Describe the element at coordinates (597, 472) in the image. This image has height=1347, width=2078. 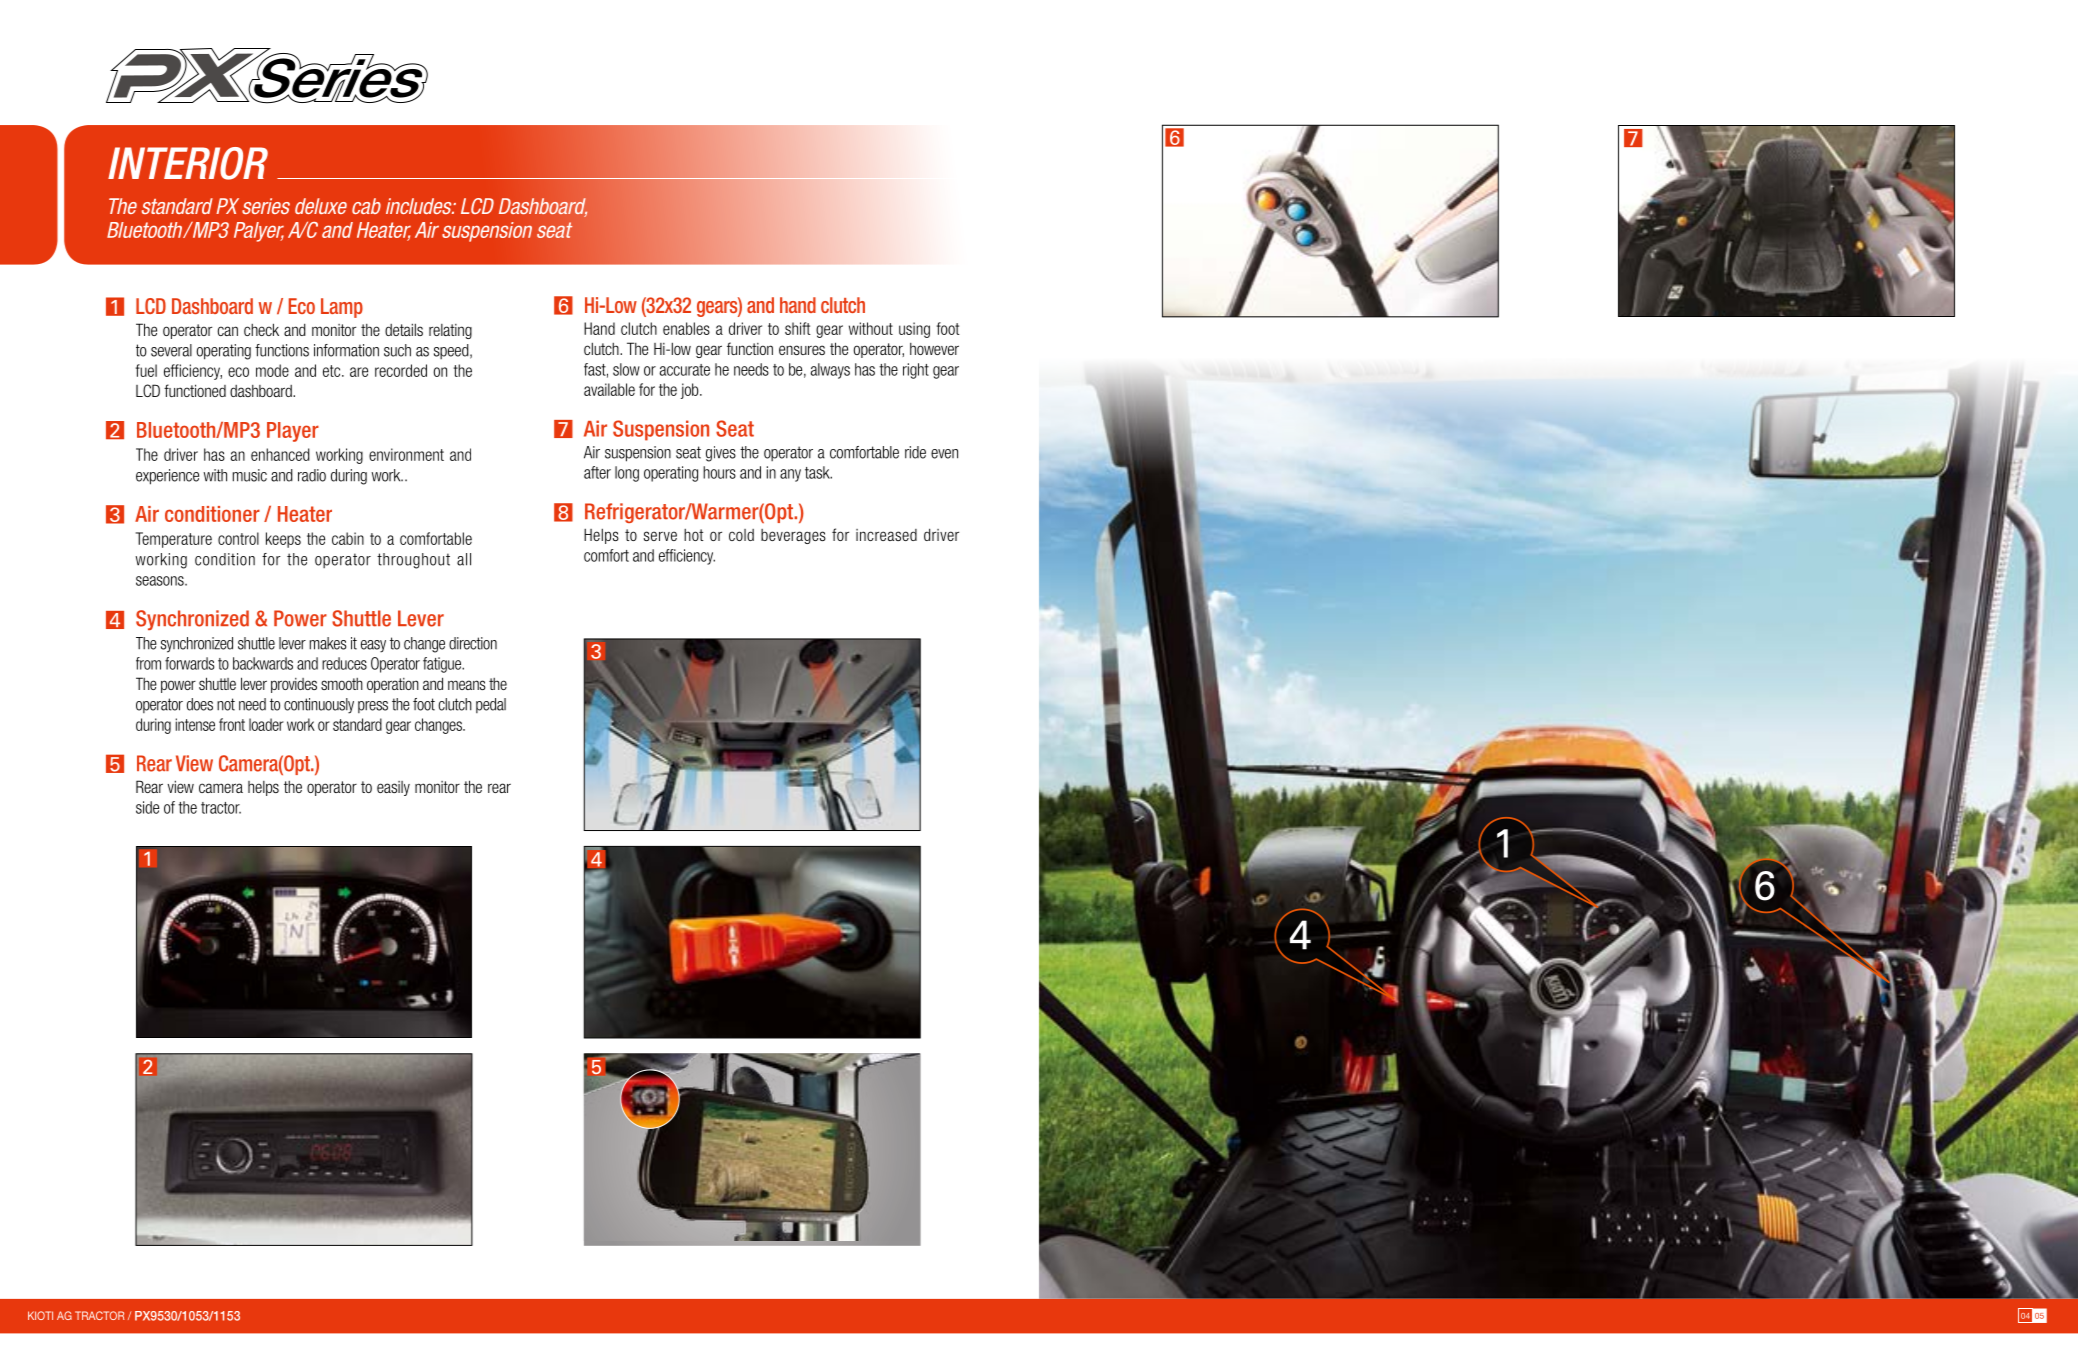
I see `after` at that location.
